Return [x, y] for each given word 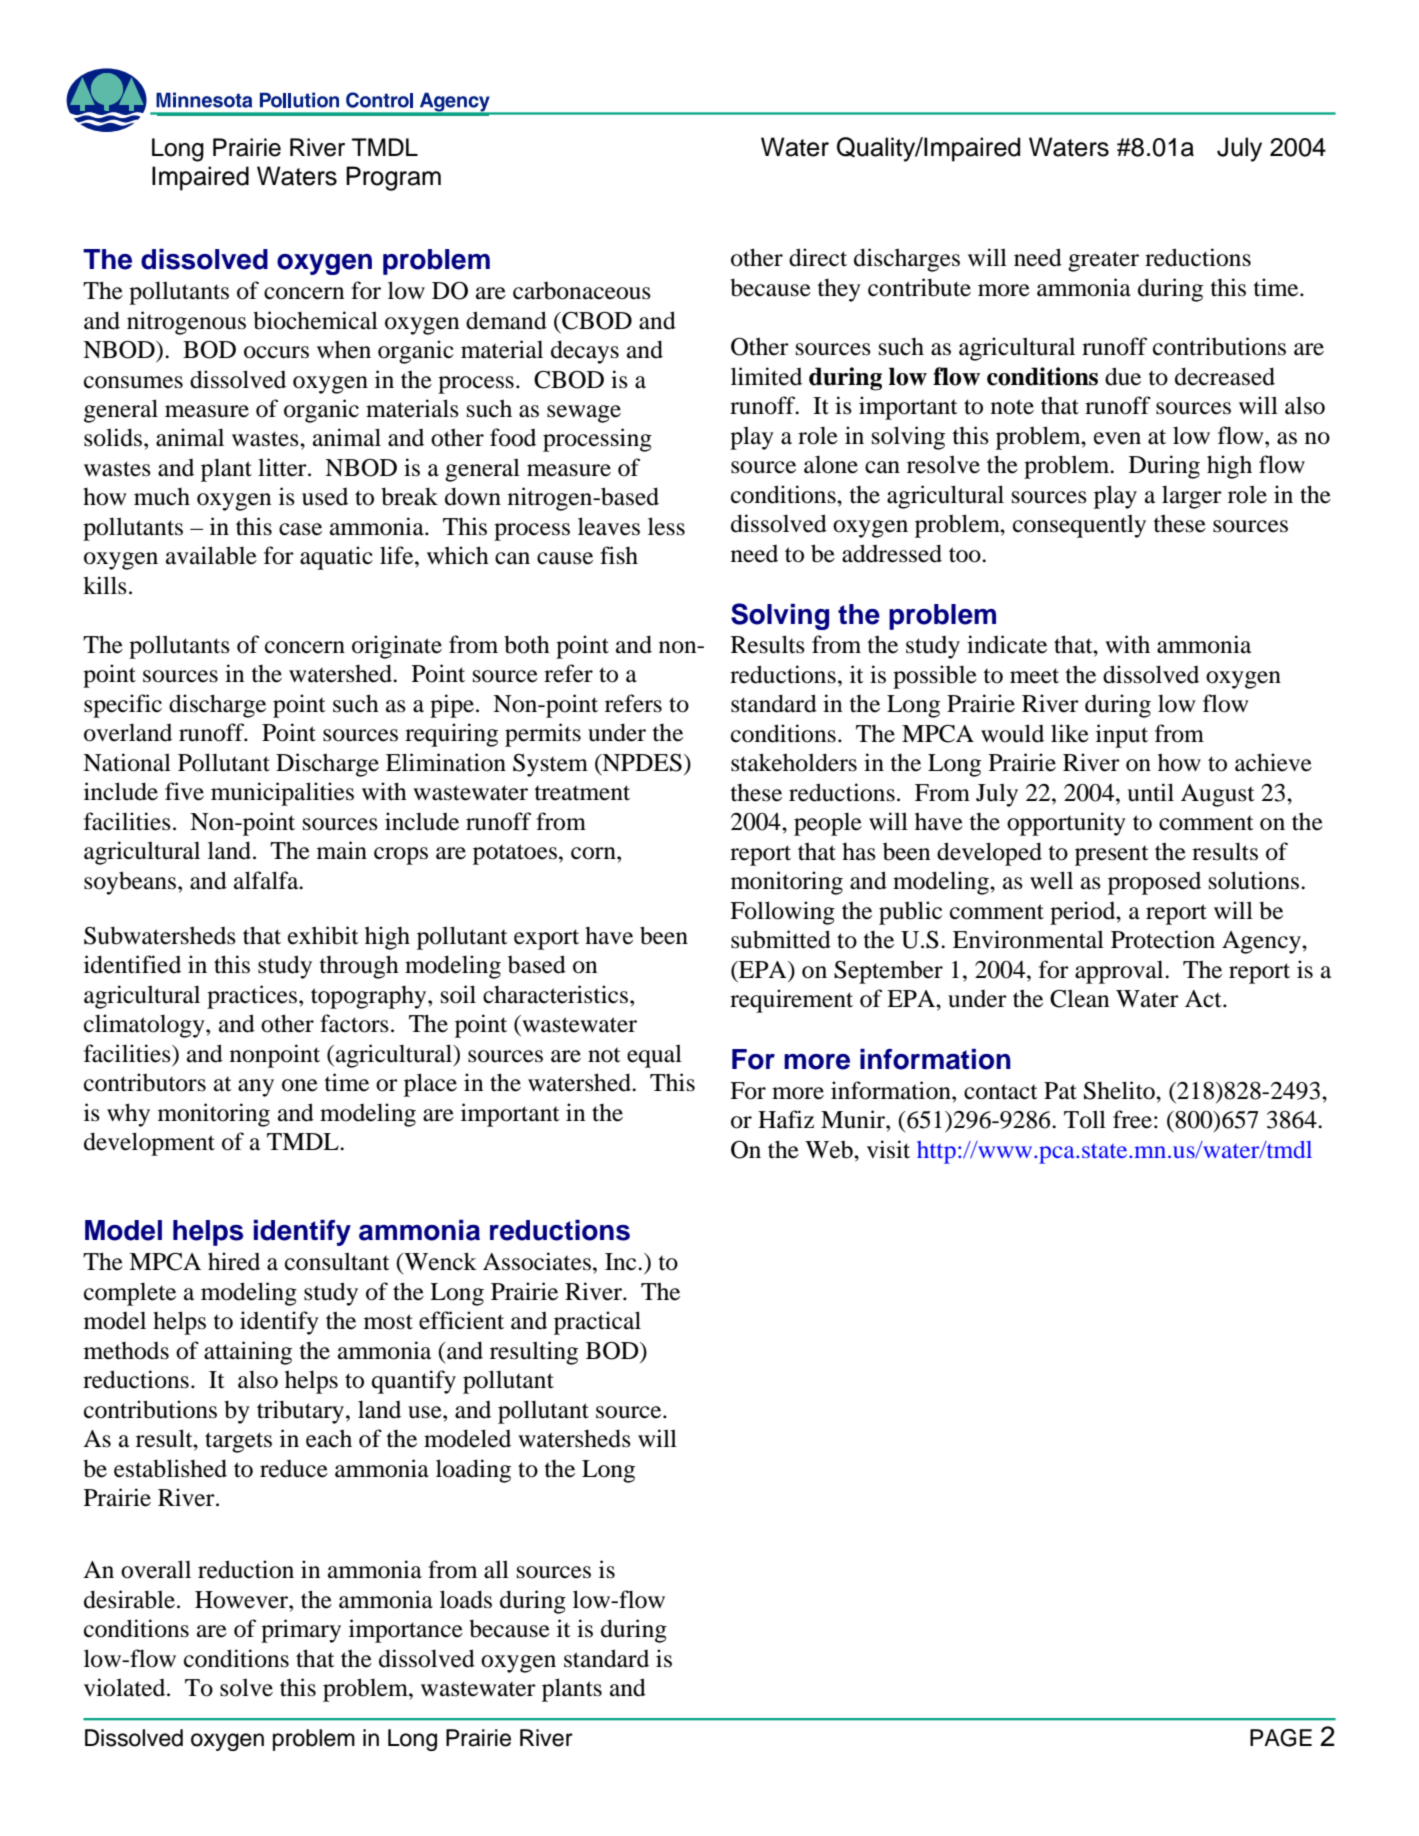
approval [1120, 972]
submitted [781, 939]
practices [252, 997]
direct [818, 257]
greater [1103, 261]
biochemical [315, 320]
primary [301, 1631]
